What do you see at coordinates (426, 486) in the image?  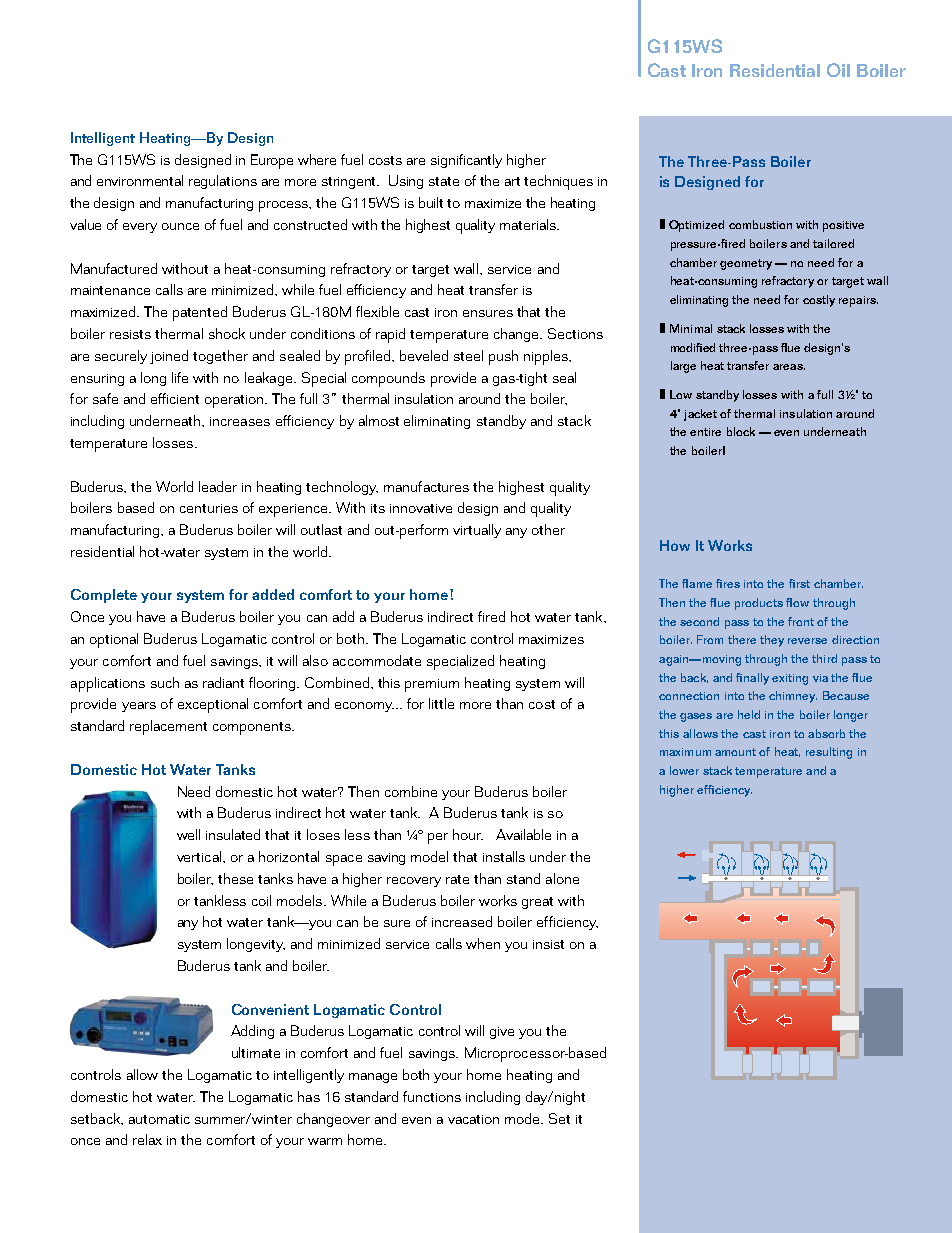 I see `manufactures` at bounding box center [426, 486].
